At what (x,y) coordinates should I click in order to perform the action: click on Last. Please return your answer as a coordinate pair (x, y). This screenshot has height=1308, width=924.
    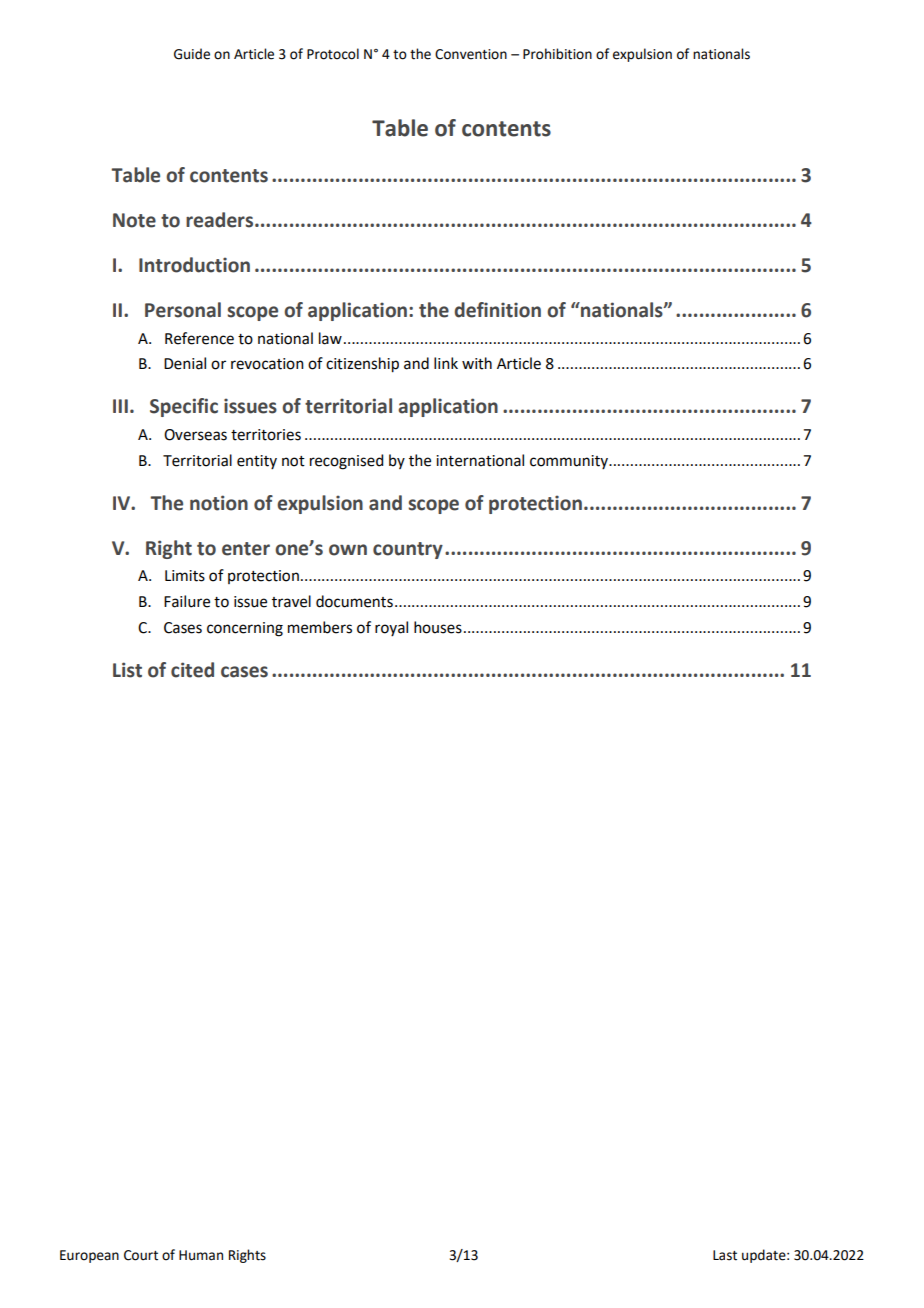
    Looking at the image, I should click on (725, 1255).
